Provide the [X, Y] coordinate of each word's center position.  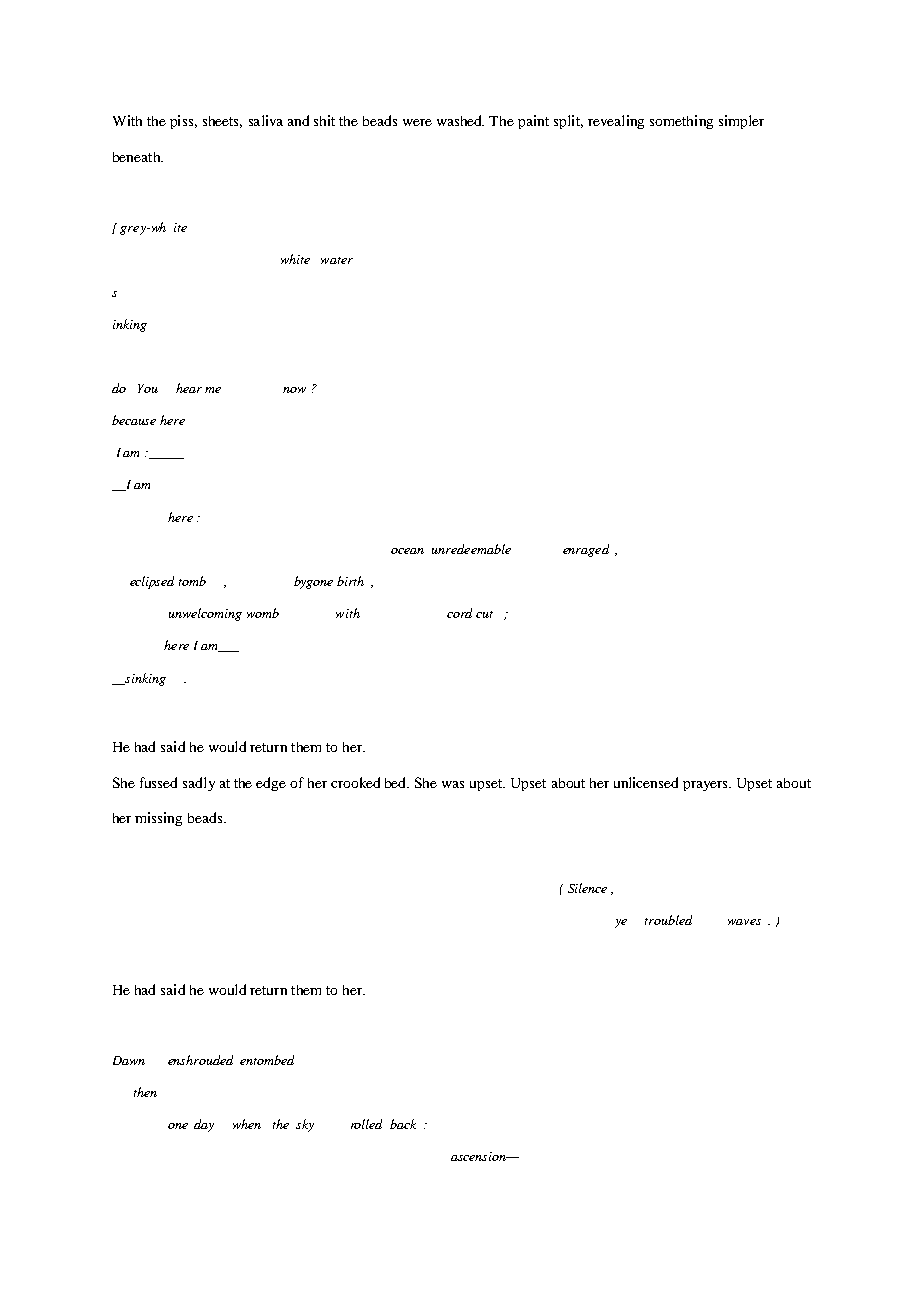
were [417, 122]
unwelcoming [205, 614]
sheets [222, 122]
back [403, 1124]
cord [459, 613]
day [204, 1125]
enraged [586, 550]
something [681, 122]
